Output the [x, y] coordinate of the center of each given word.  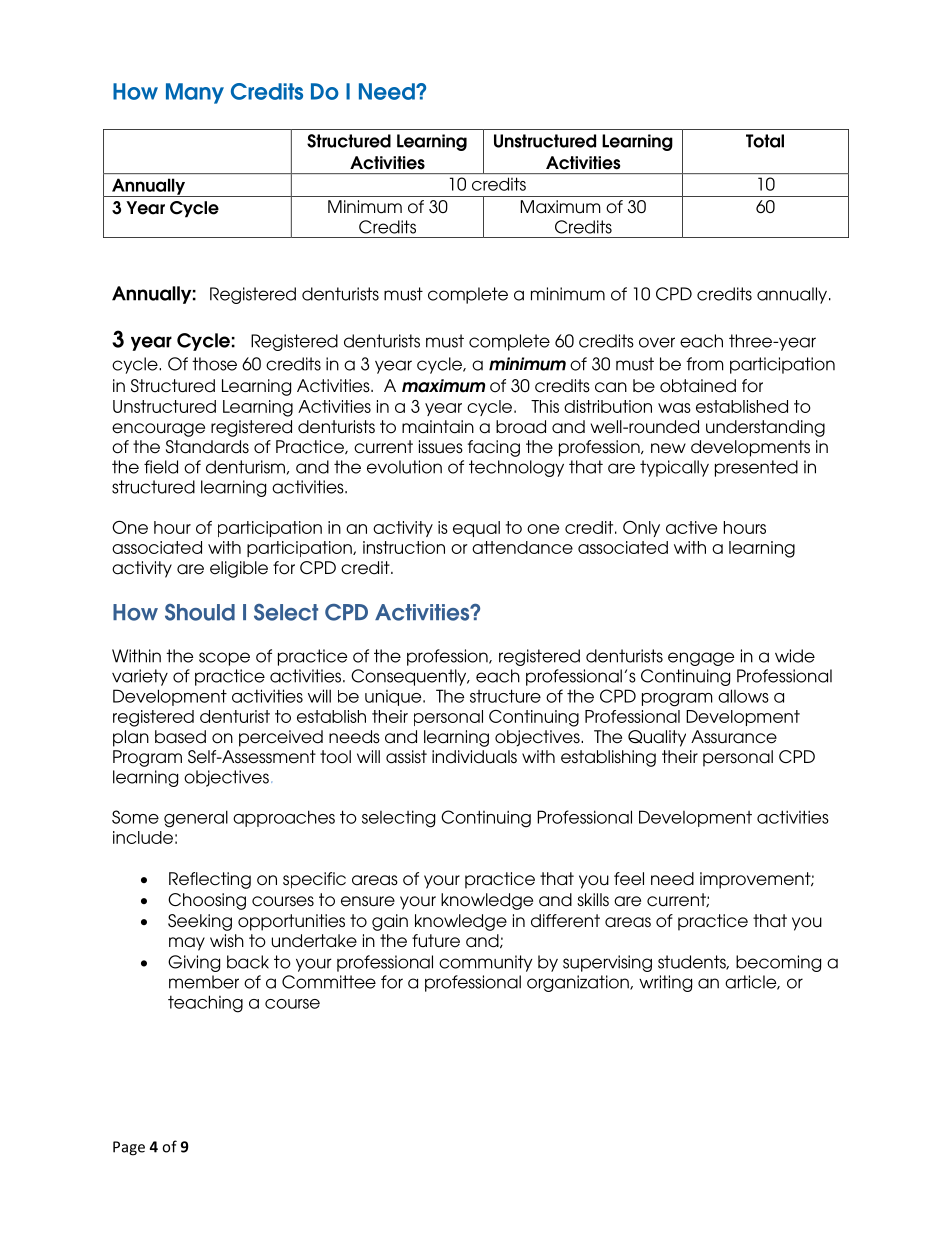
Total [765, 141]
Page [129, 1148]
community [486, 963]
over [657, 342]
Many [195, 93]
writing [665, 983]
